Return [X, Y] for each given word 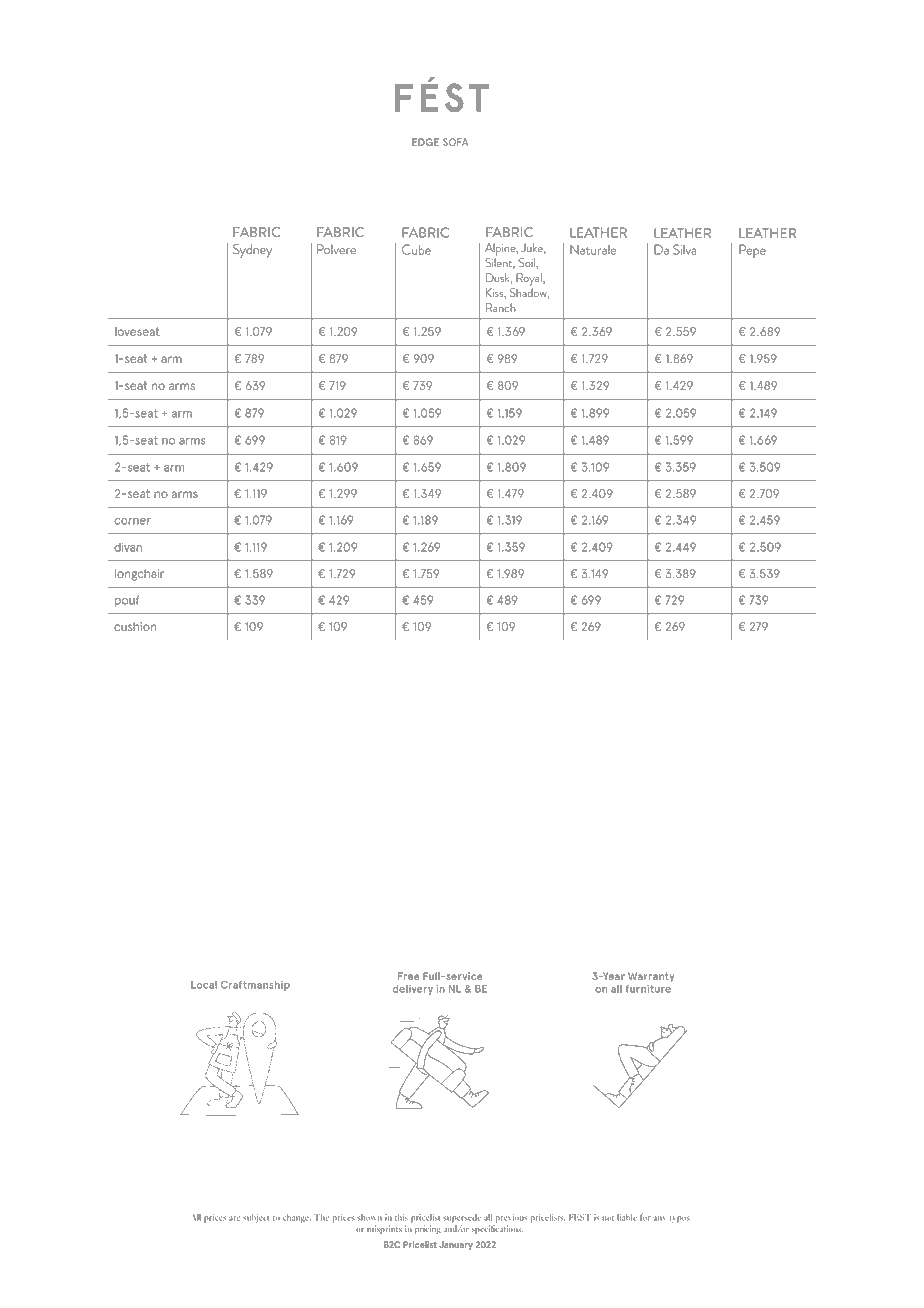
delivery [413, 990]
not [608, 1218]
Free [409, 976]
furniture [648, 989]
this [401, 1217]
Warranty [651, 977]
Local [204, 985]
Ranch [501, 307]
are [234, 1218]
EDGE [425, 142]
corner [132, 521]
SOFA [455, 142]
